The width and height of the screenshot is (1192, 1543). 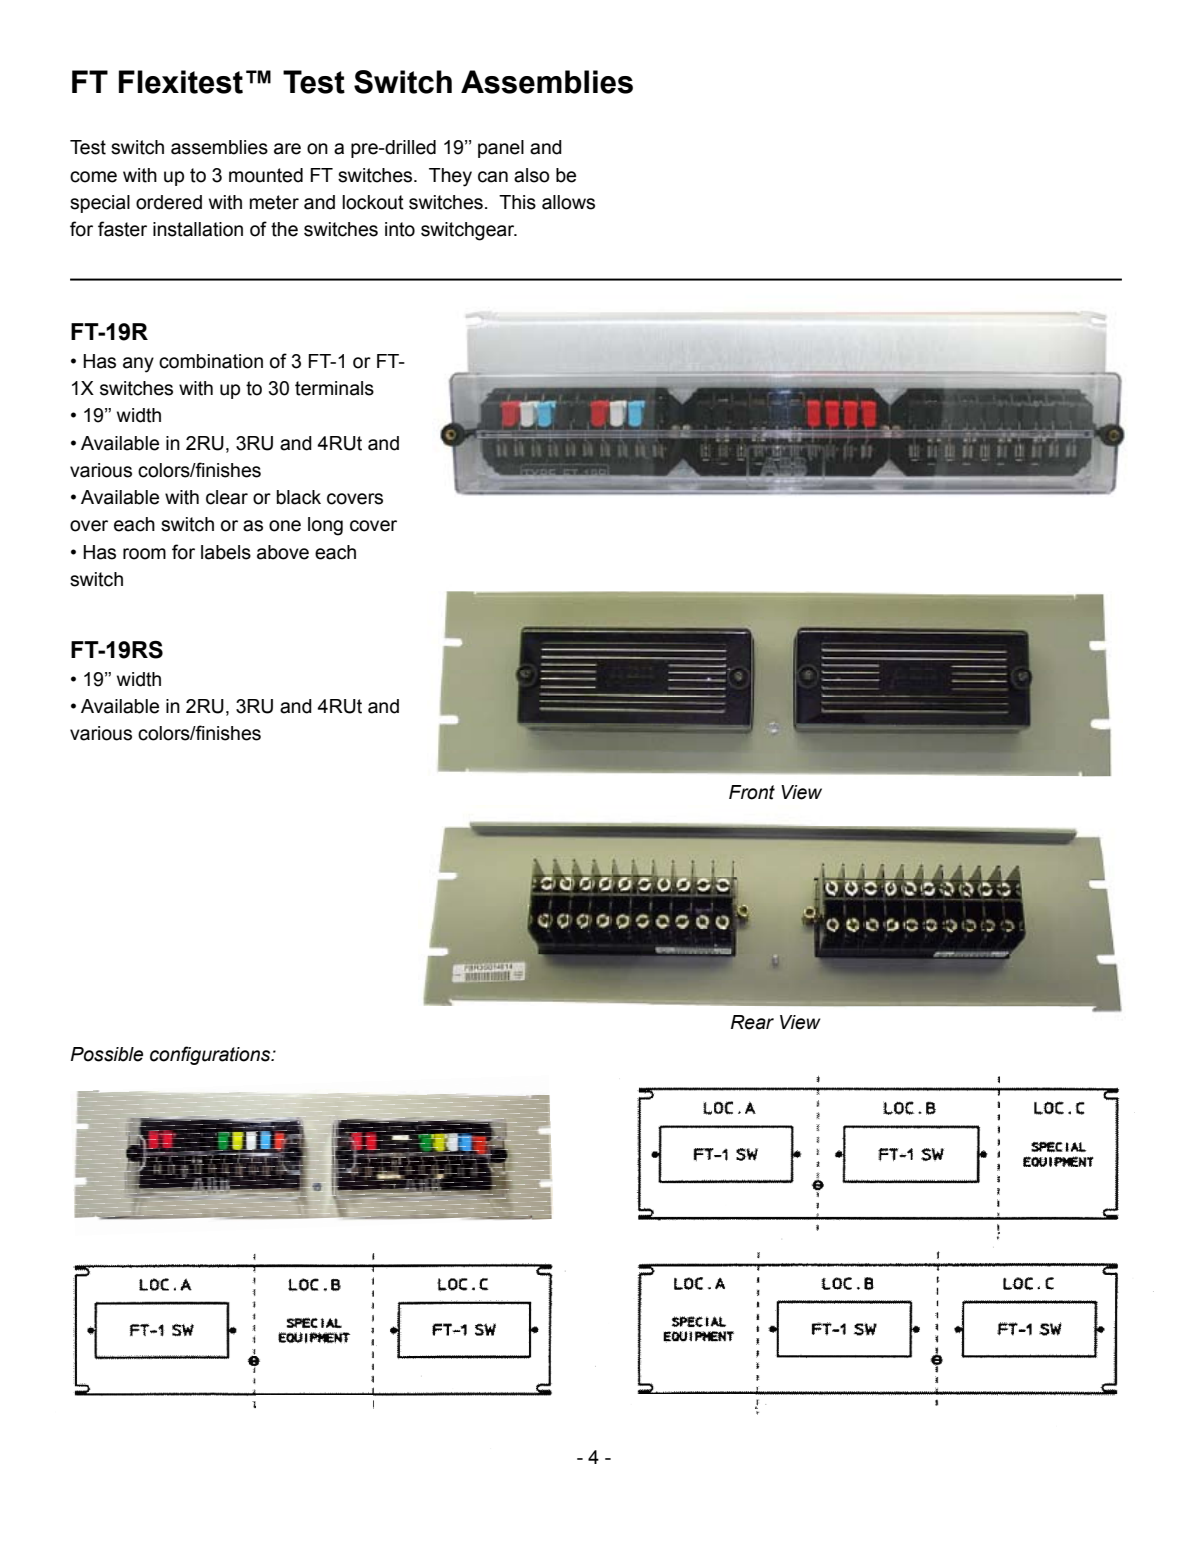 I want to click on long, so click(x=325, y=526).
